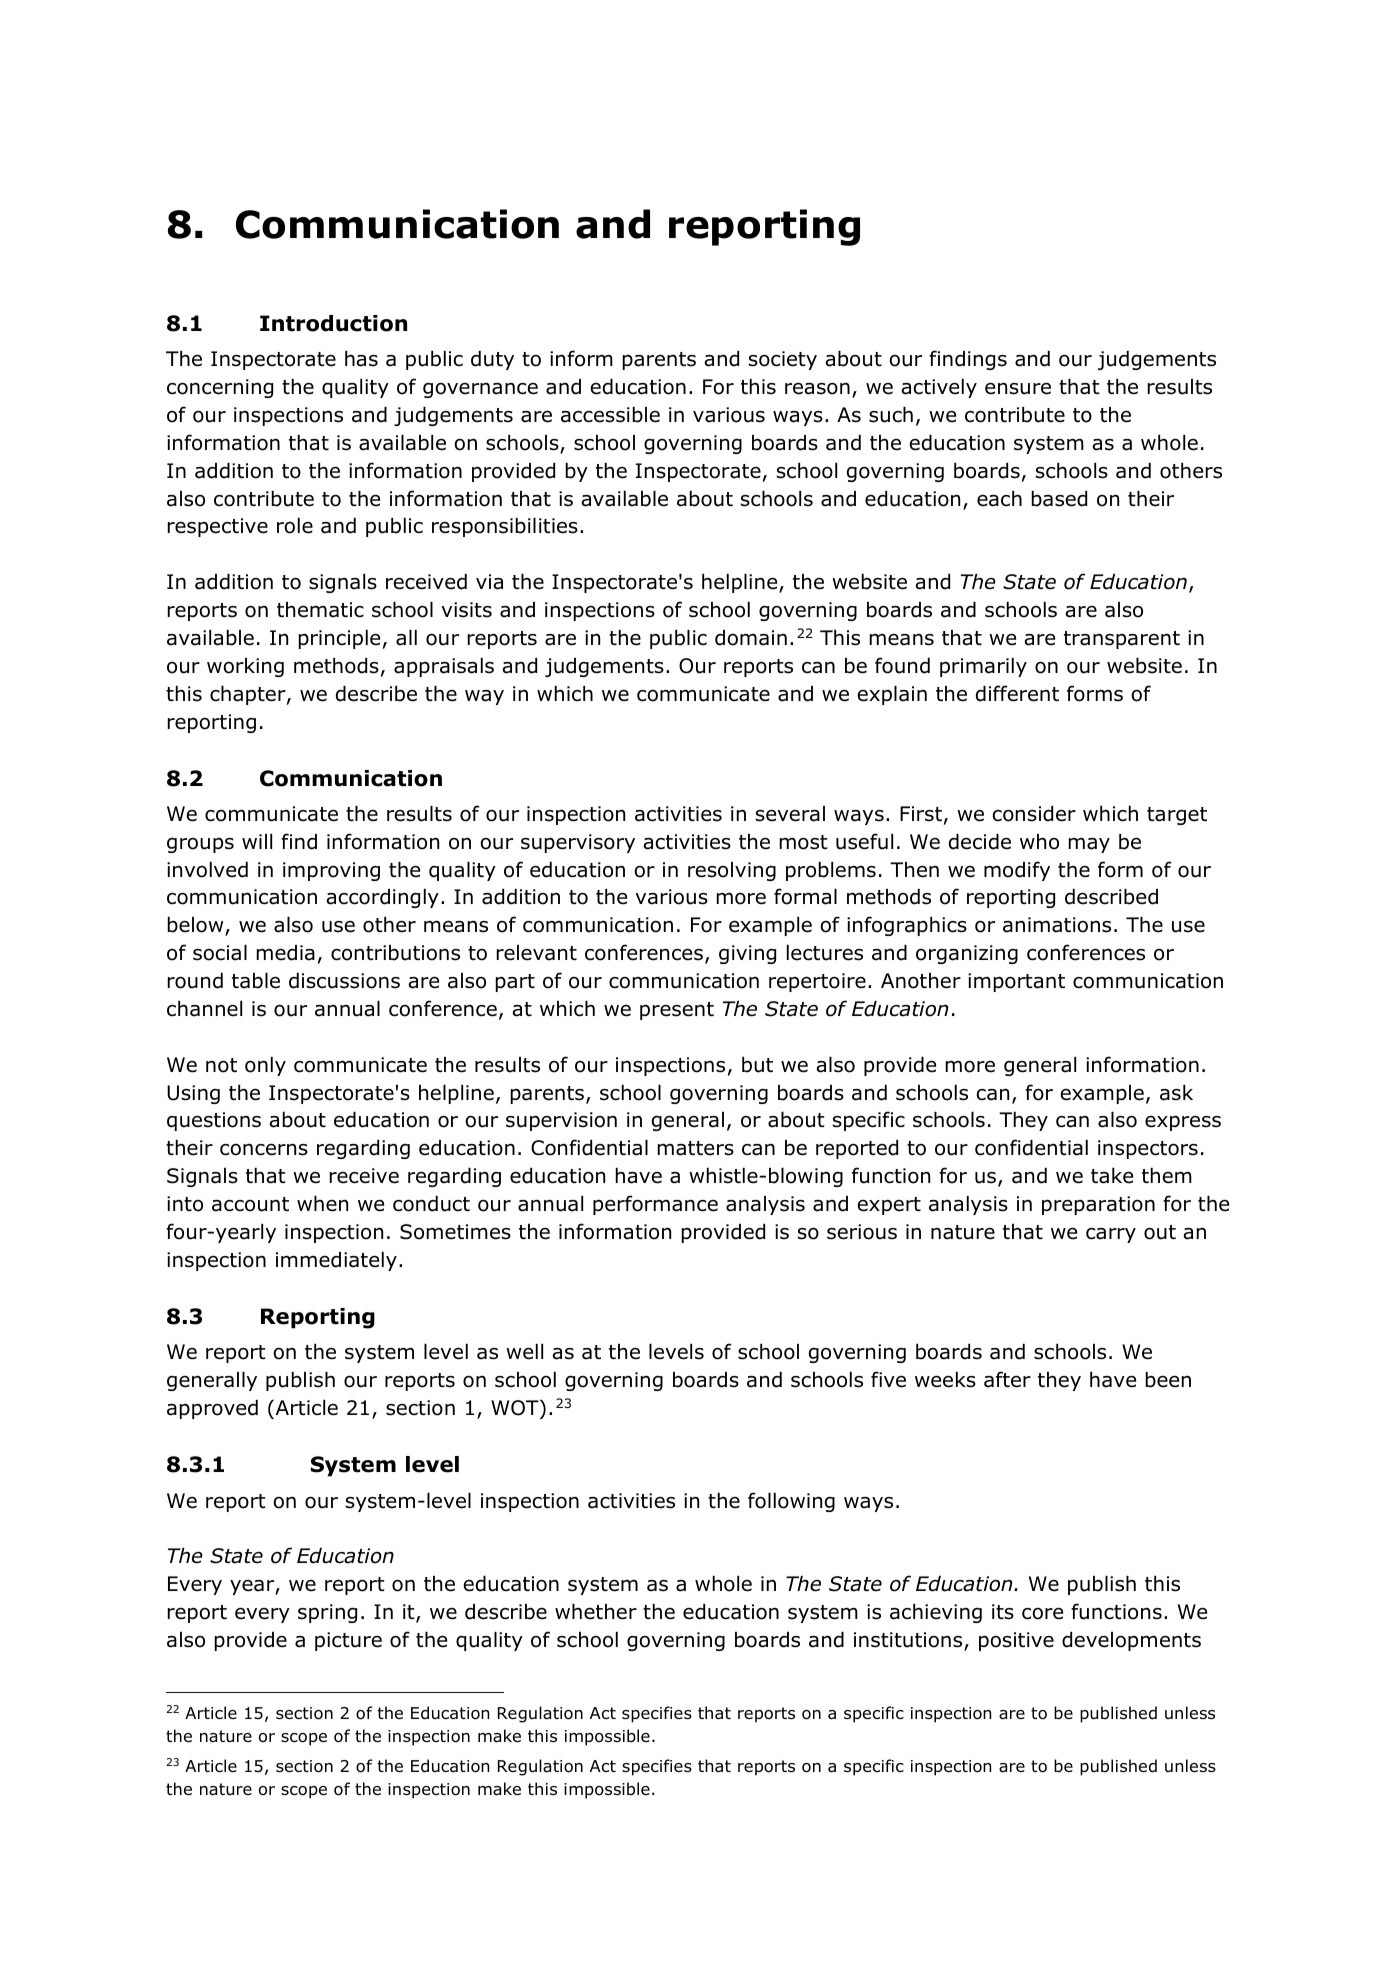  Describe the element at coordinates (361, 359) in the image. I see `has` at that location.
